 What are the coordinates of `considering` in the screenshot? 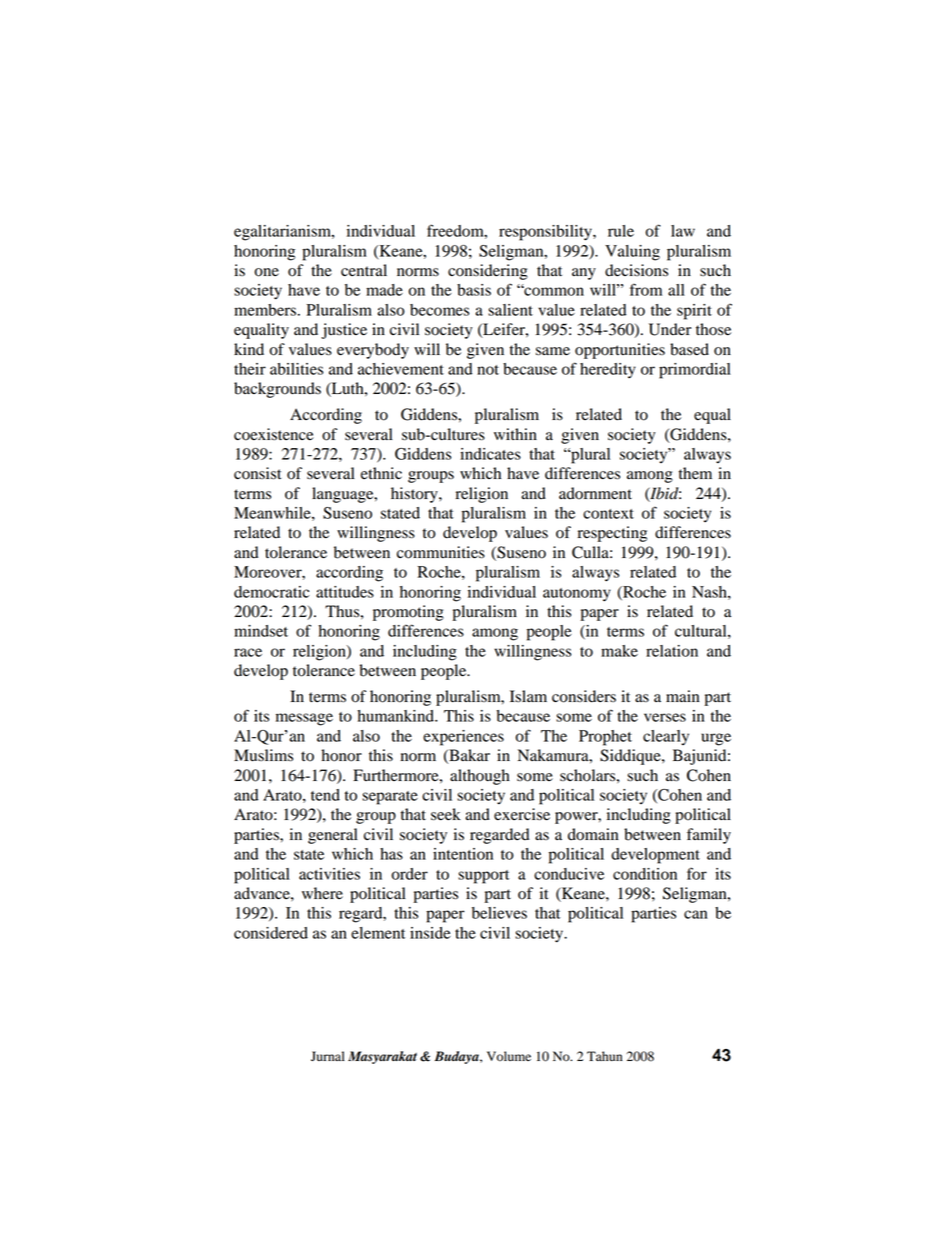 It's located at (488, 272).
